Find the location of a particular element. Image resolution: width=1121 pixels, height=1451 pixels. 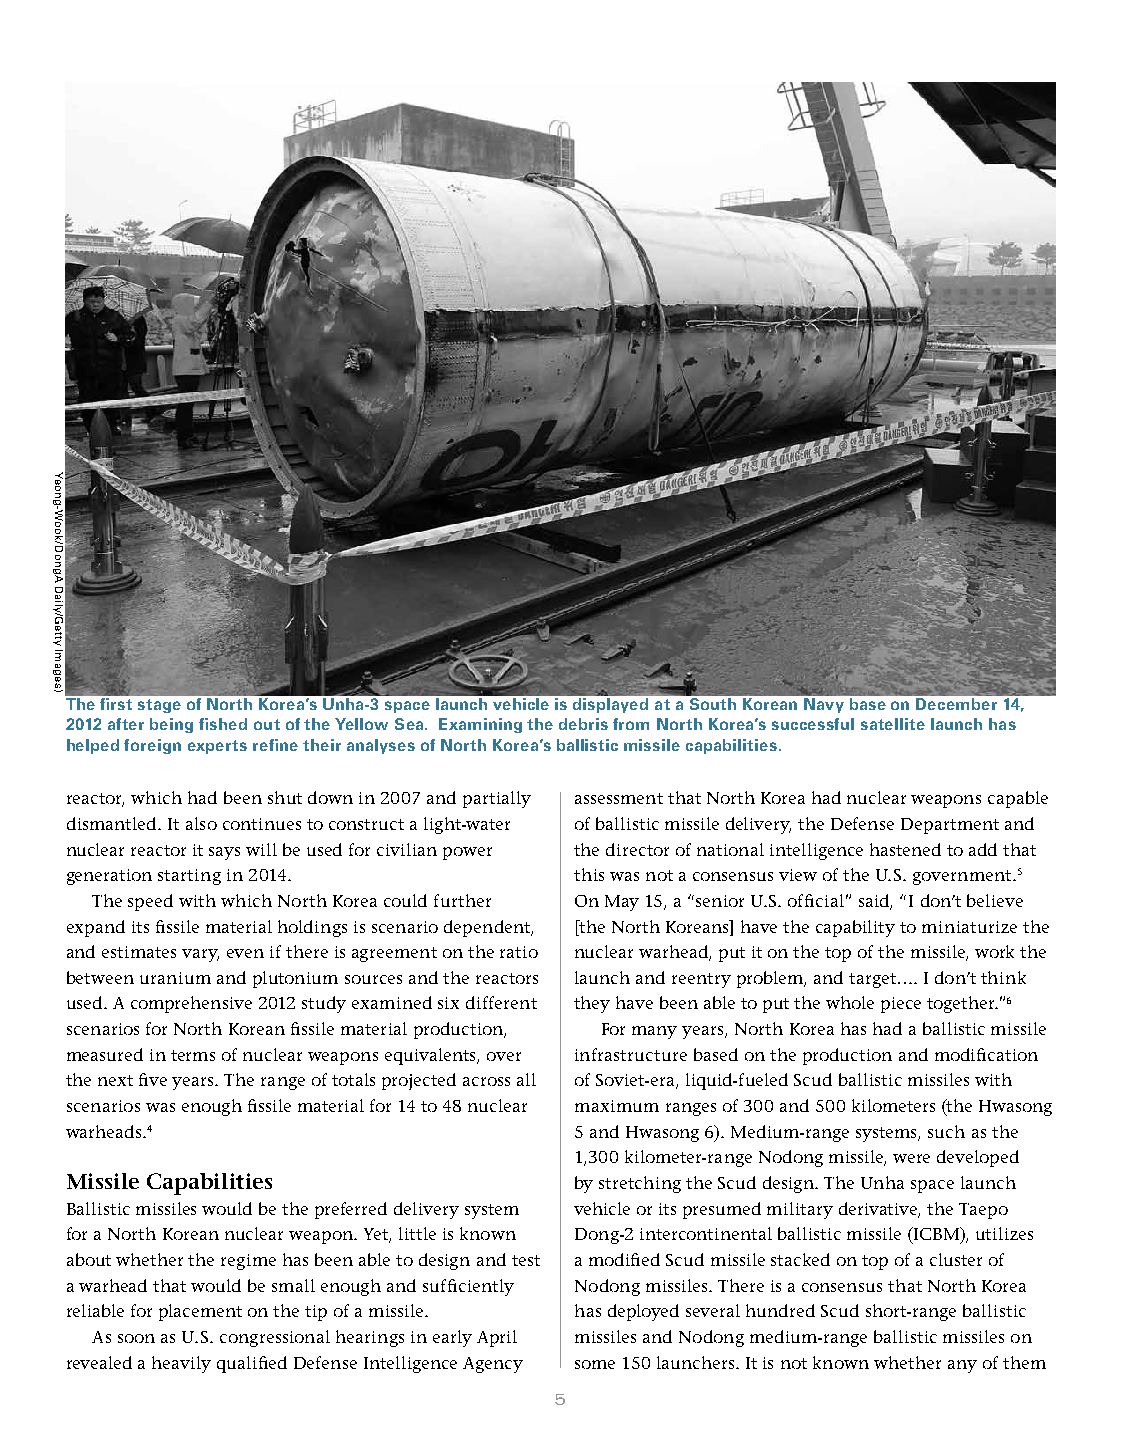

April is located at coordinates (497, 1338).
